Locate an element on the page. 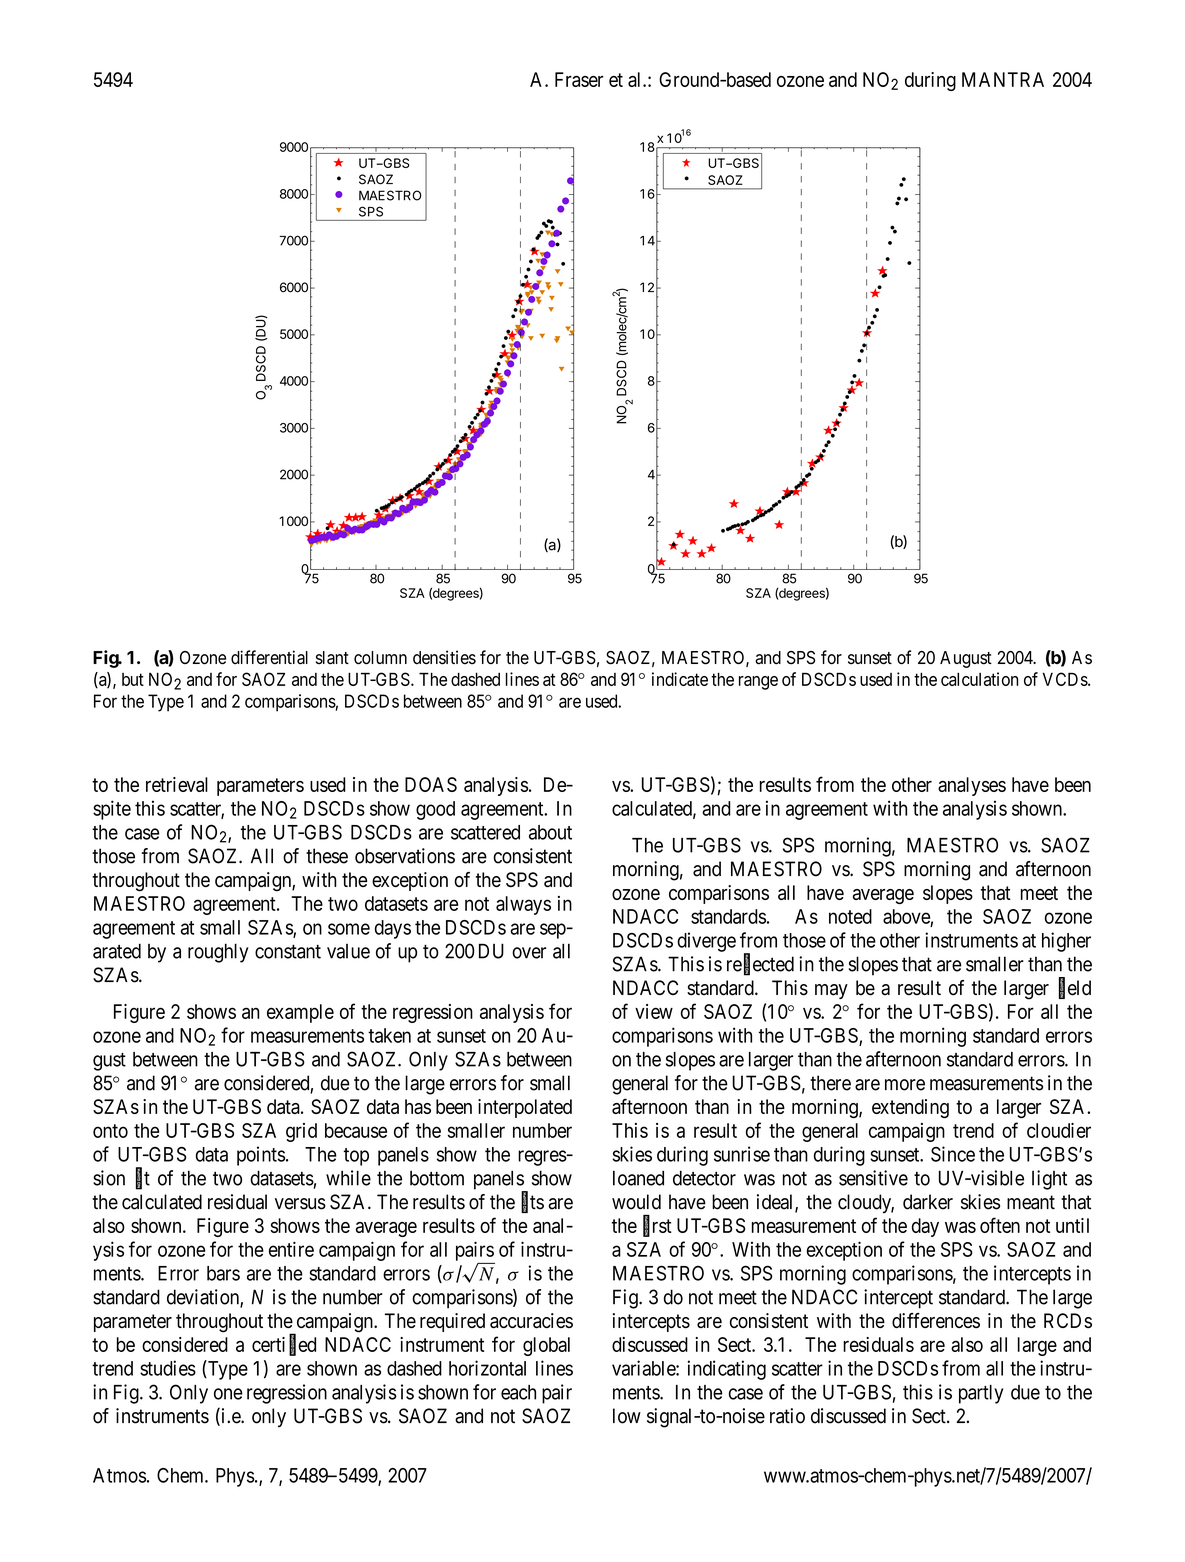 Image resolution: width=1185 pixels, height=1562 pixels. calculation is located at coordinates (979, 679).
